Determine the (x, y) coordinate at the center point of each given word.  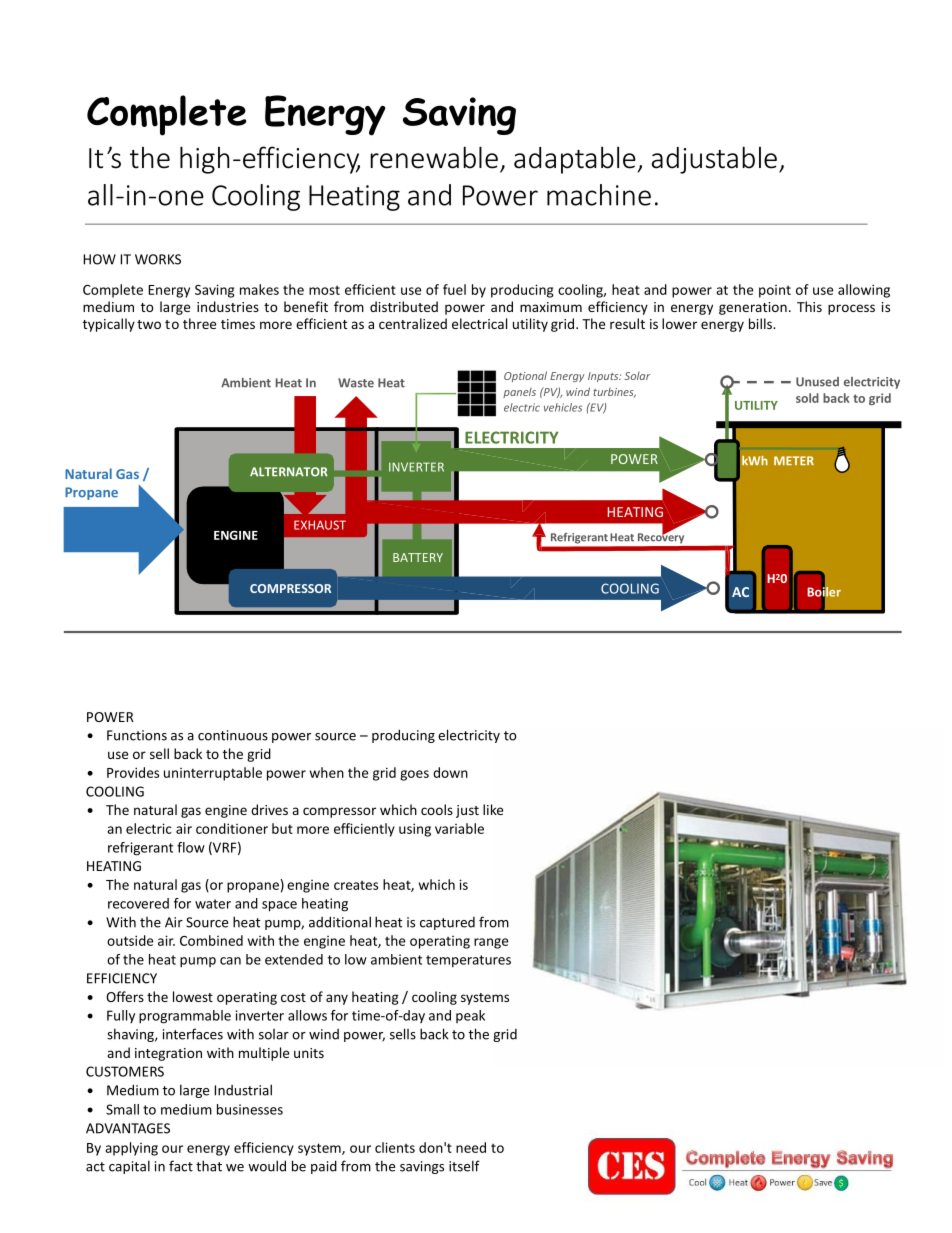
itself (464, 1166)
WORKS (158, 259)
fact (181, 1166)
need (471, 1147)
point (775, 291)
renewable (434, 157)
